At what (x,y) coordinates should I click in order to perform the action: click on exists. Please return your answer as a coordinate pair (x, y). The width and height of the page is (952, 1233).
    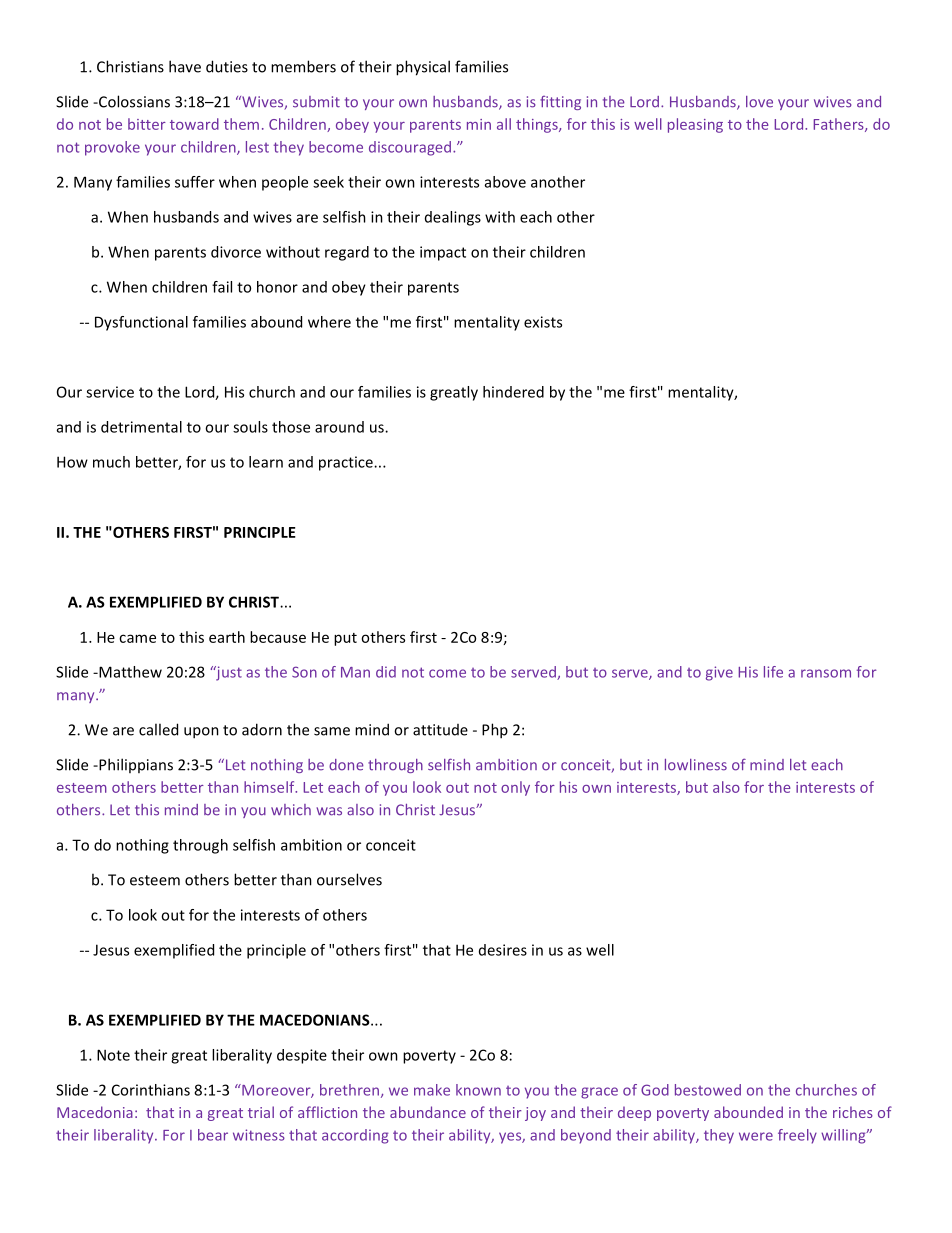
    Looking at the image, I should click on (543, 322).
